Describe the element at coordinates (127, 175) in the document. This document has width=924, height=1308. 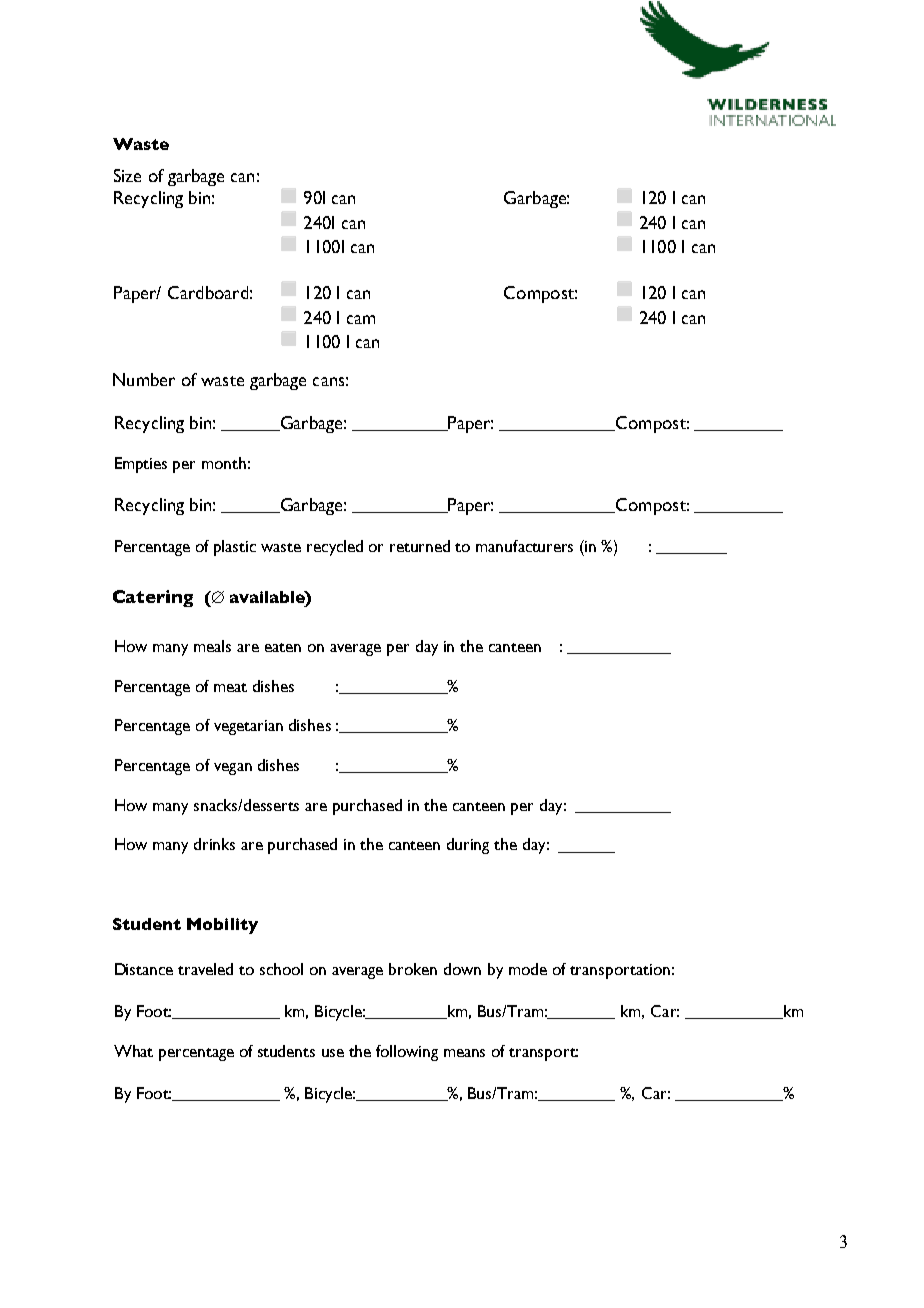
I see `Size` at that location.
